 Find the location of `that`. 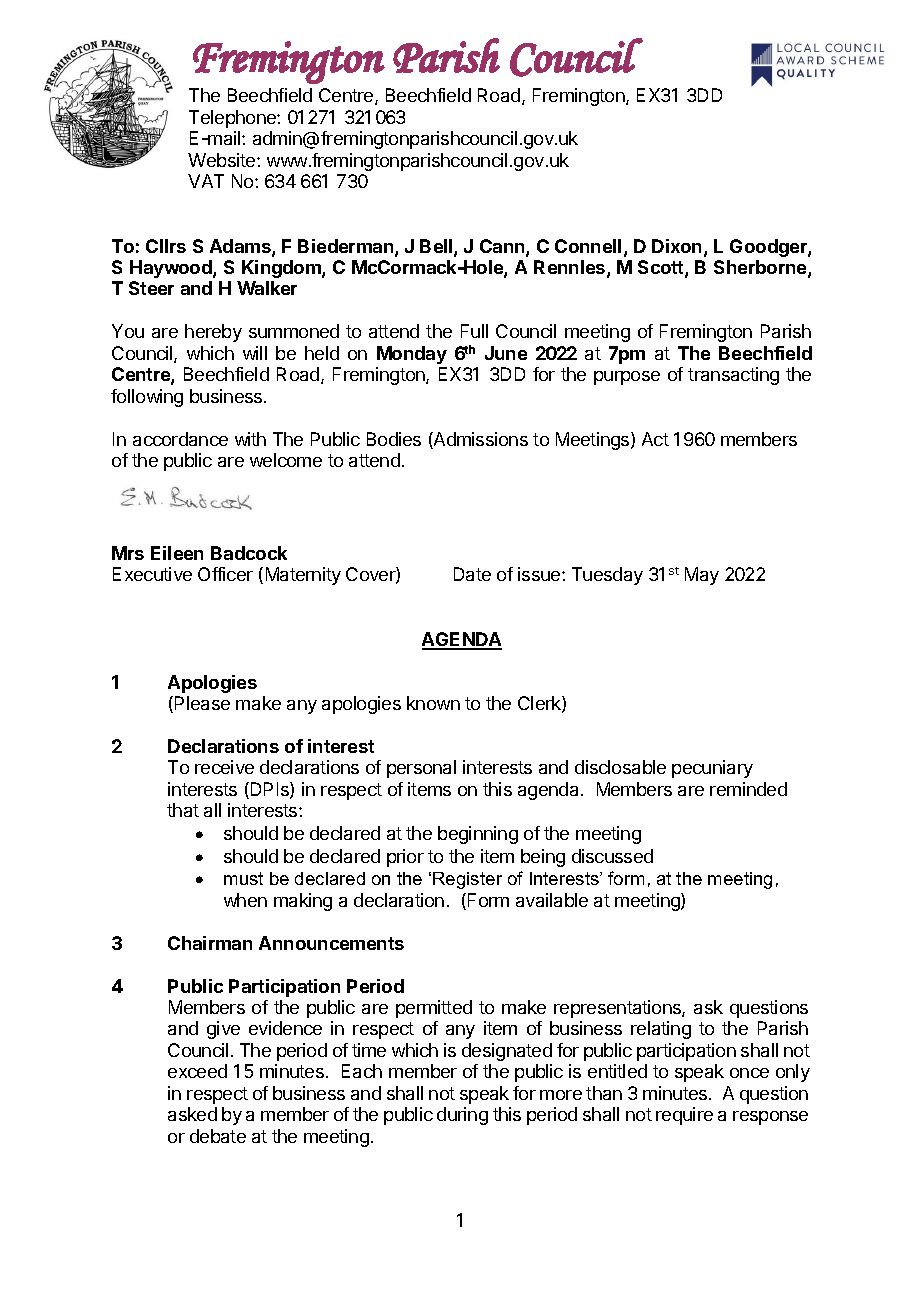

that is located at coordinates (183, 810).
